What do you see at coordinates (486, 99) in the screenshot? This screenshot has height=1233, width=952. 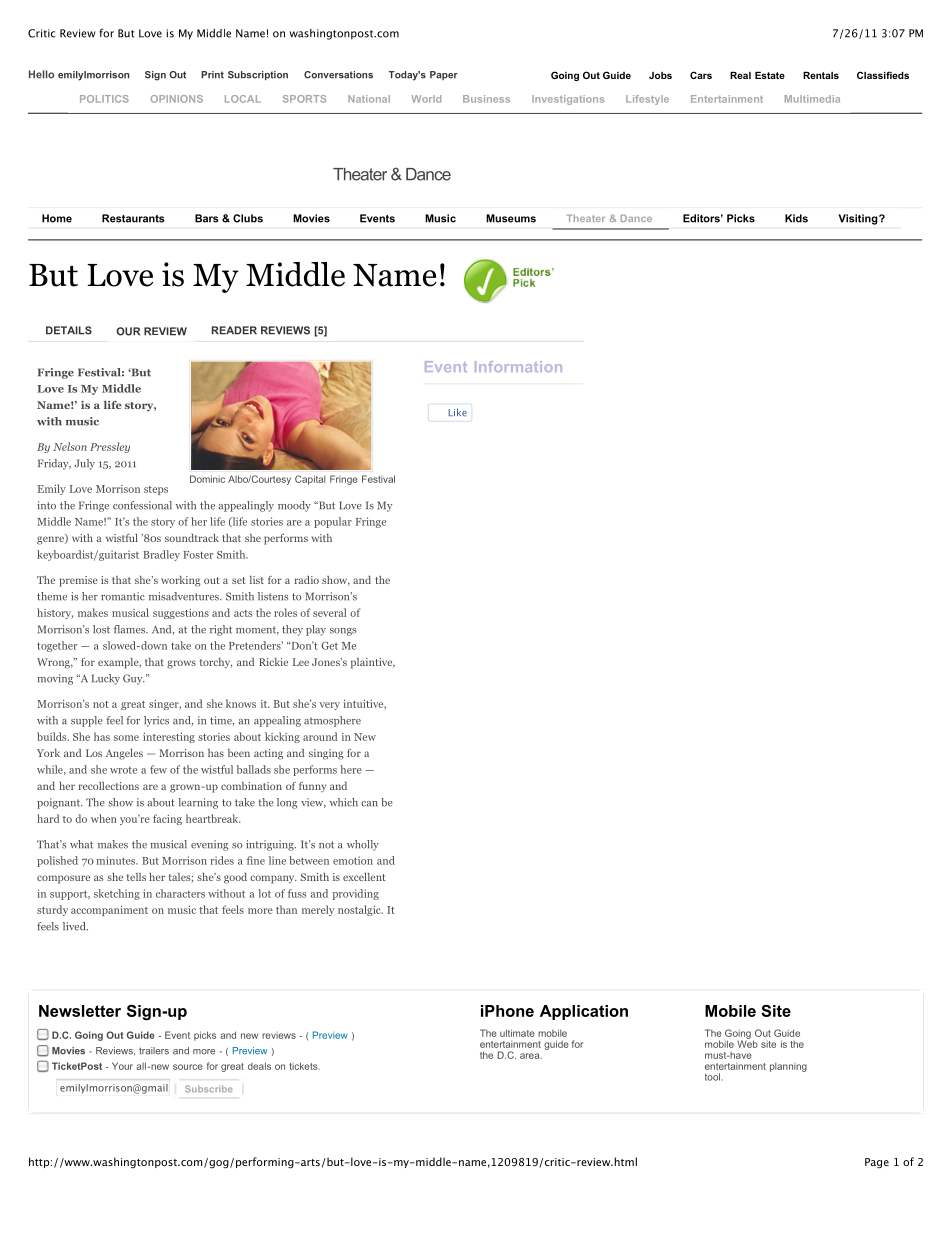 I see `Business` at bounding box center [486, 99].
